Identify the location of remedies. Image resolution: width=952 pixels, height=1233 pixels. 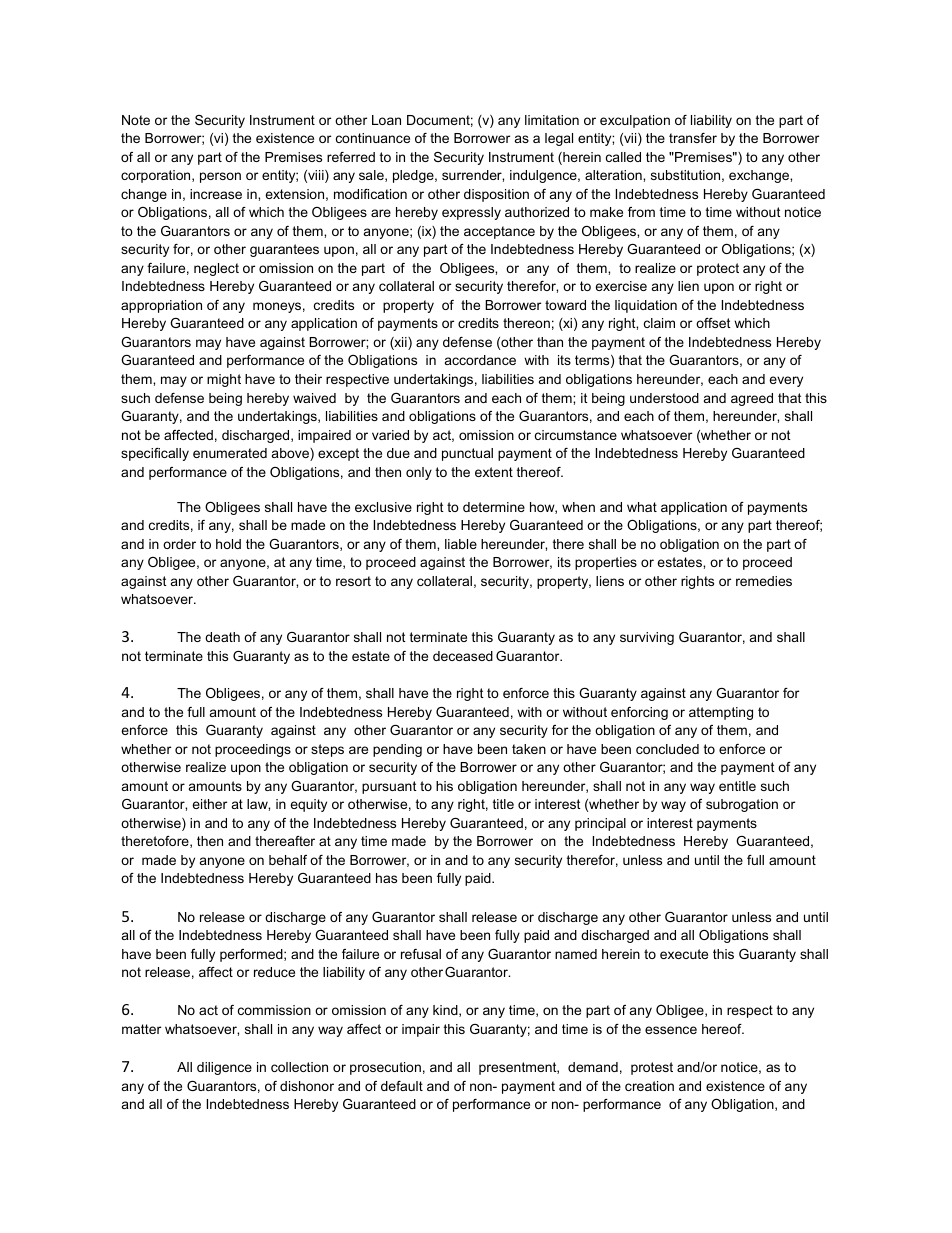
(764, 581).
